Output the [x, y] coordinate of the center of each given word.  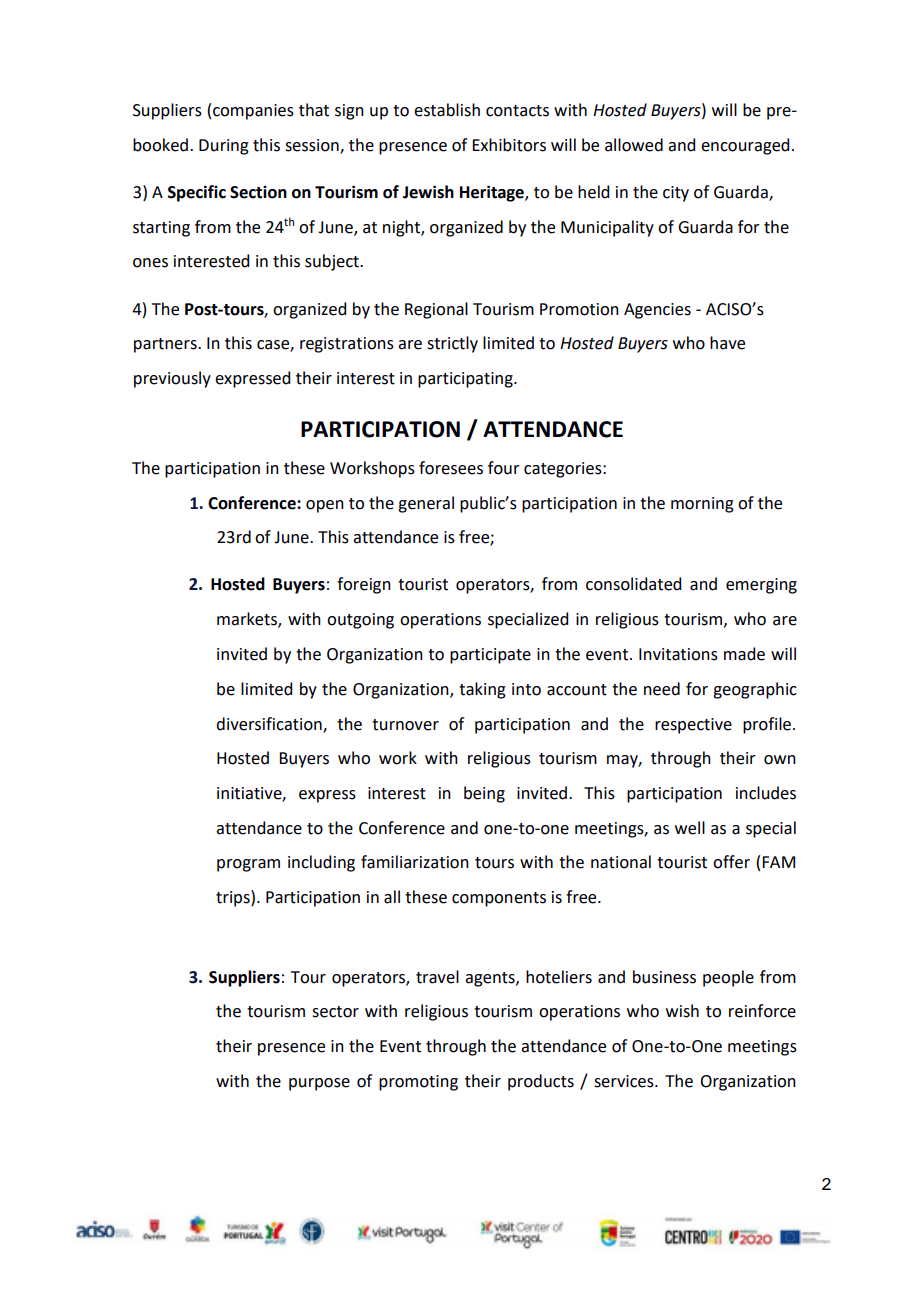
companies [253, 112]
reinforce [762, 1011]
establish [447, 110]
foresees [451, 468]
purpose [319, 1084]
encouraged [745, 146]
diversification [270, 724]
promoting [418, 1083]
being [484, 794]
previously [172, 379]
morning [702, 505]
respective [693, 726]
